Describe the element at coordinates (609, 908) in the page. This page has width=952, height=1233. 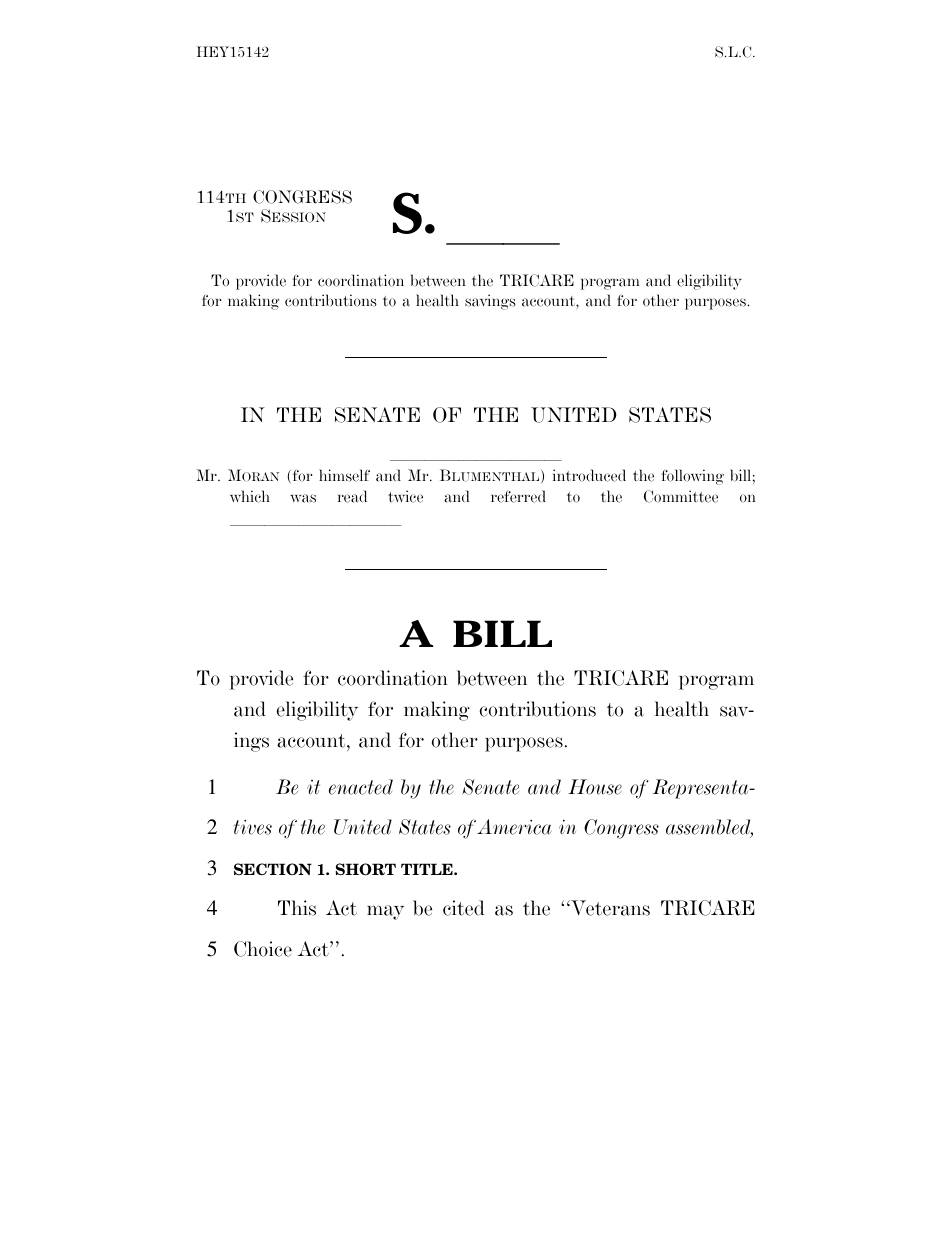
I see `Veterans` at that location.
